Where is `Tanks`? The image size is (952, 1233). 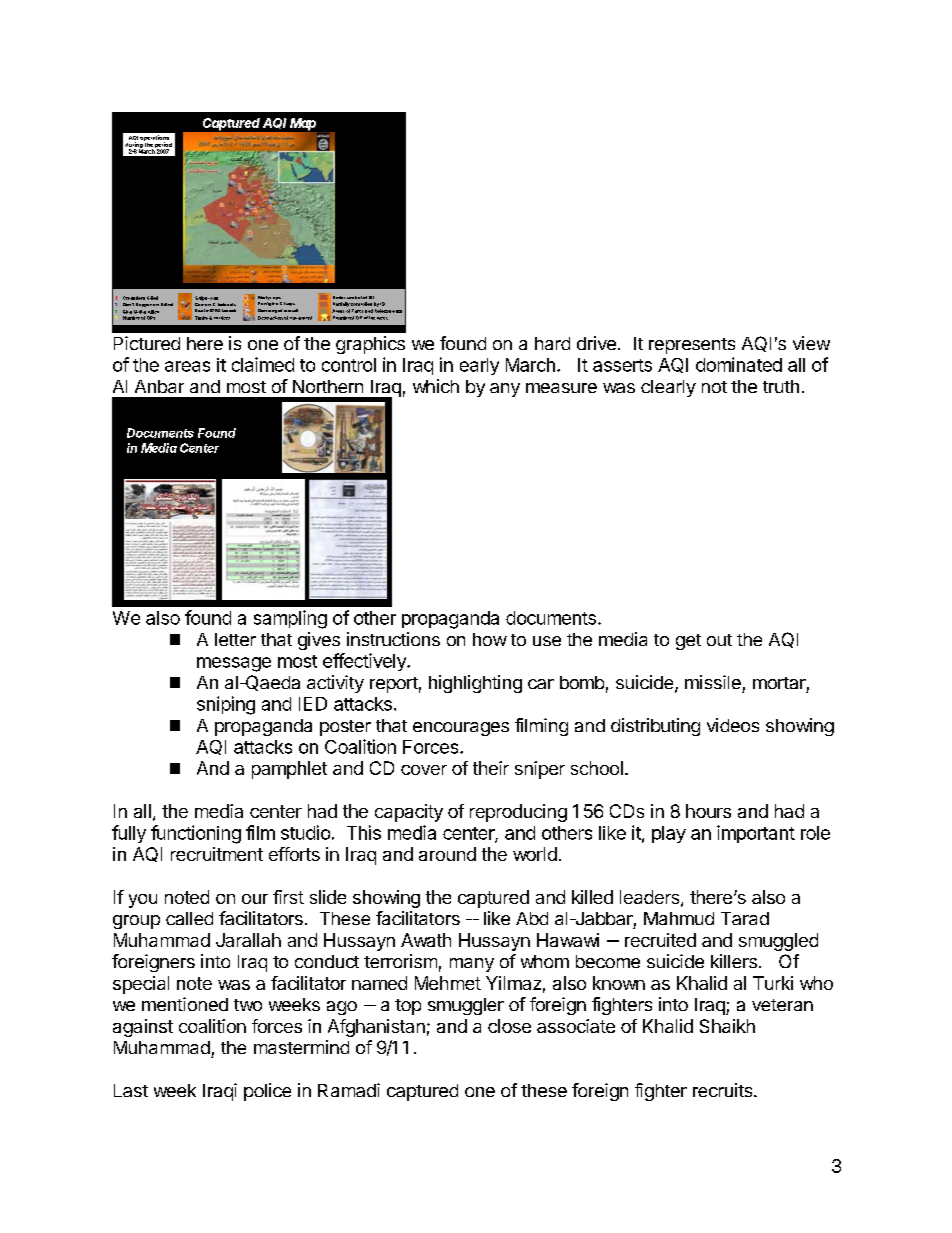 Tanks is located at coordinates (202, 318).
